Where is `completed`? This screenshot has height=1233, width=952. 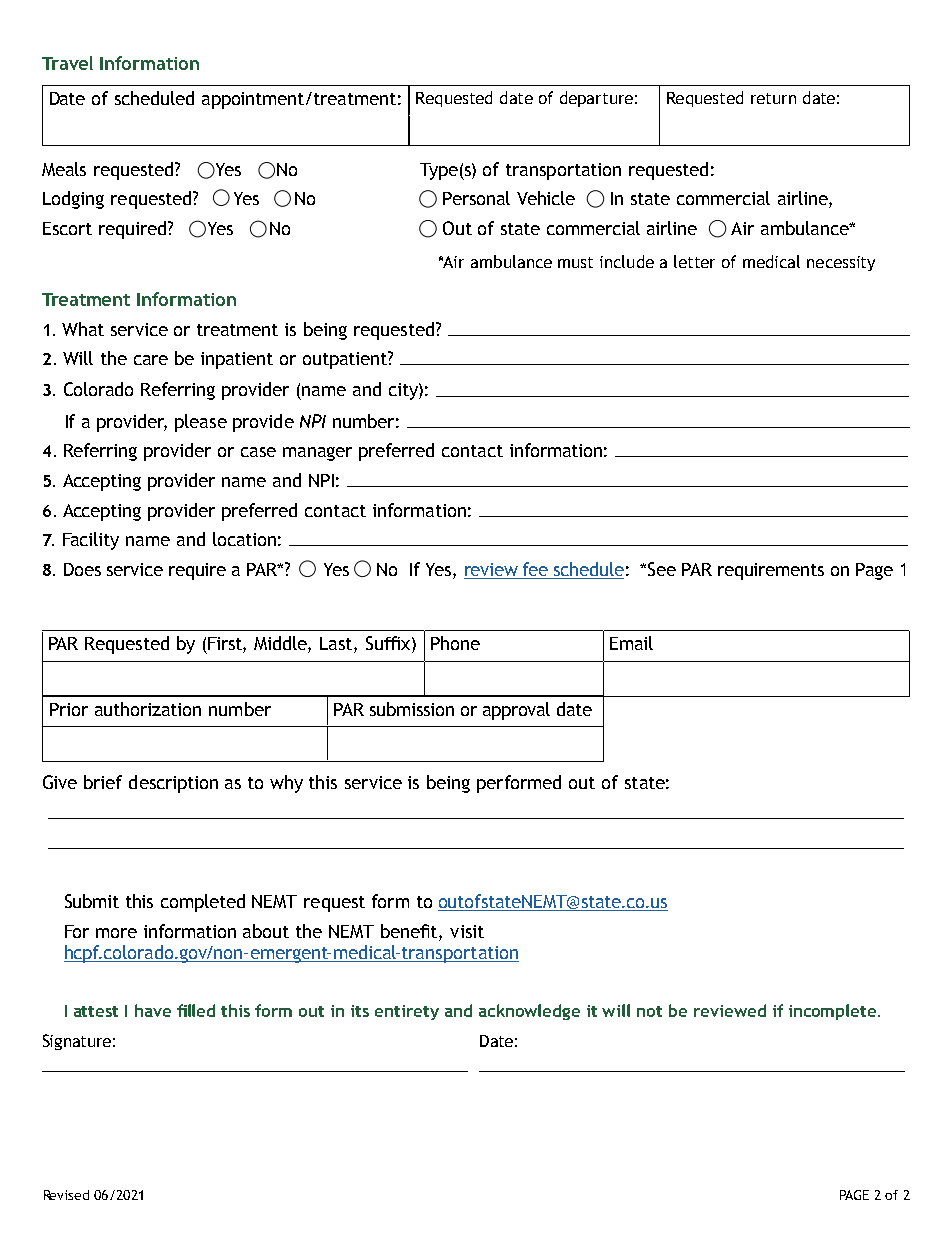
completed is located at coordinates (203, 903).
